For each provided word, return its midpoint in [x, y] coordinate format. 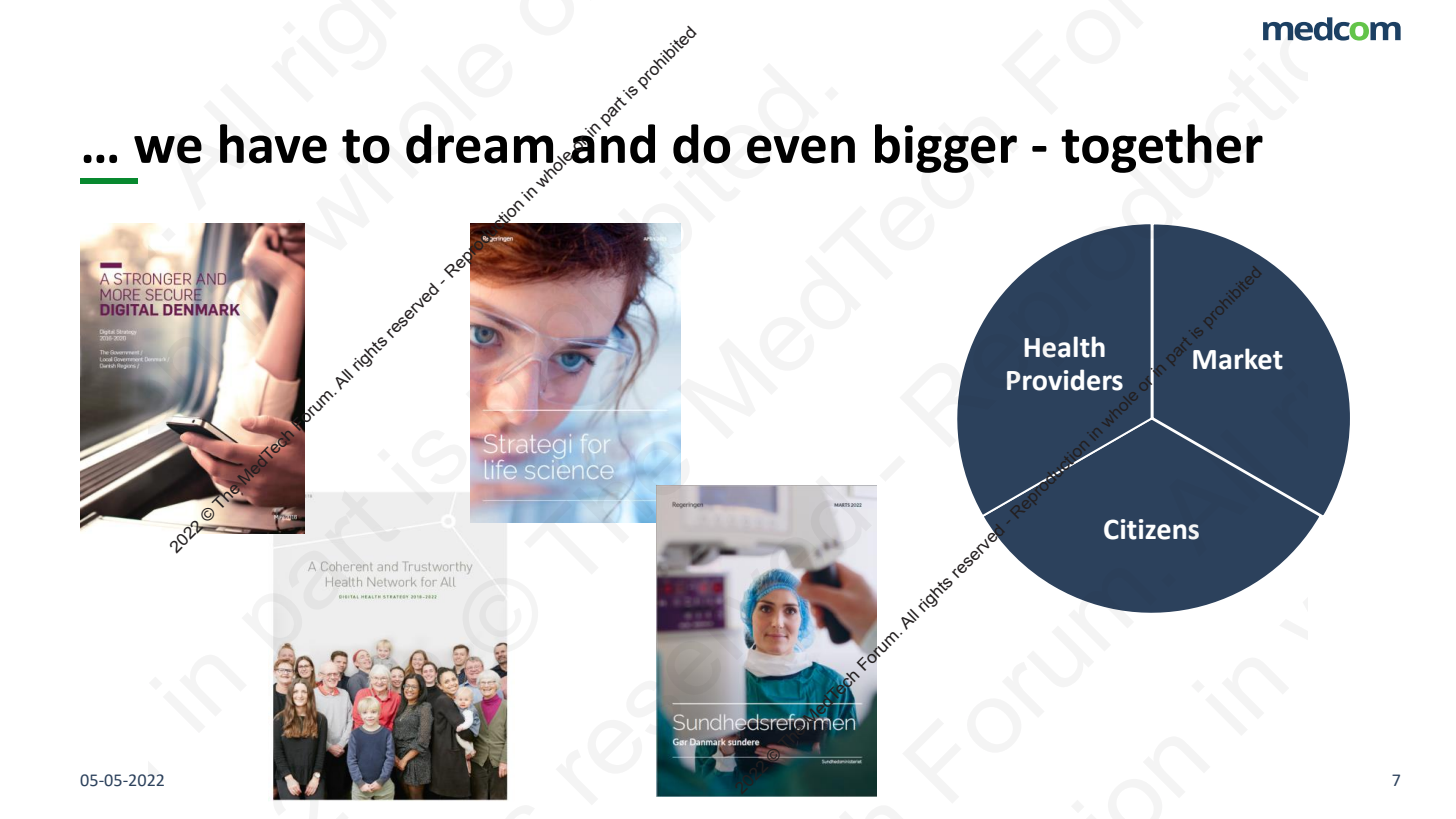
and [612, 143]
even [801, 149]
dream [481, 145]
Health [1064, 347]
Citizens [1151, 529]
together [1162, 148]
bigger [946, 148]
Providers [1065, 380]
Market [1238, 359]
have [273, 144]
